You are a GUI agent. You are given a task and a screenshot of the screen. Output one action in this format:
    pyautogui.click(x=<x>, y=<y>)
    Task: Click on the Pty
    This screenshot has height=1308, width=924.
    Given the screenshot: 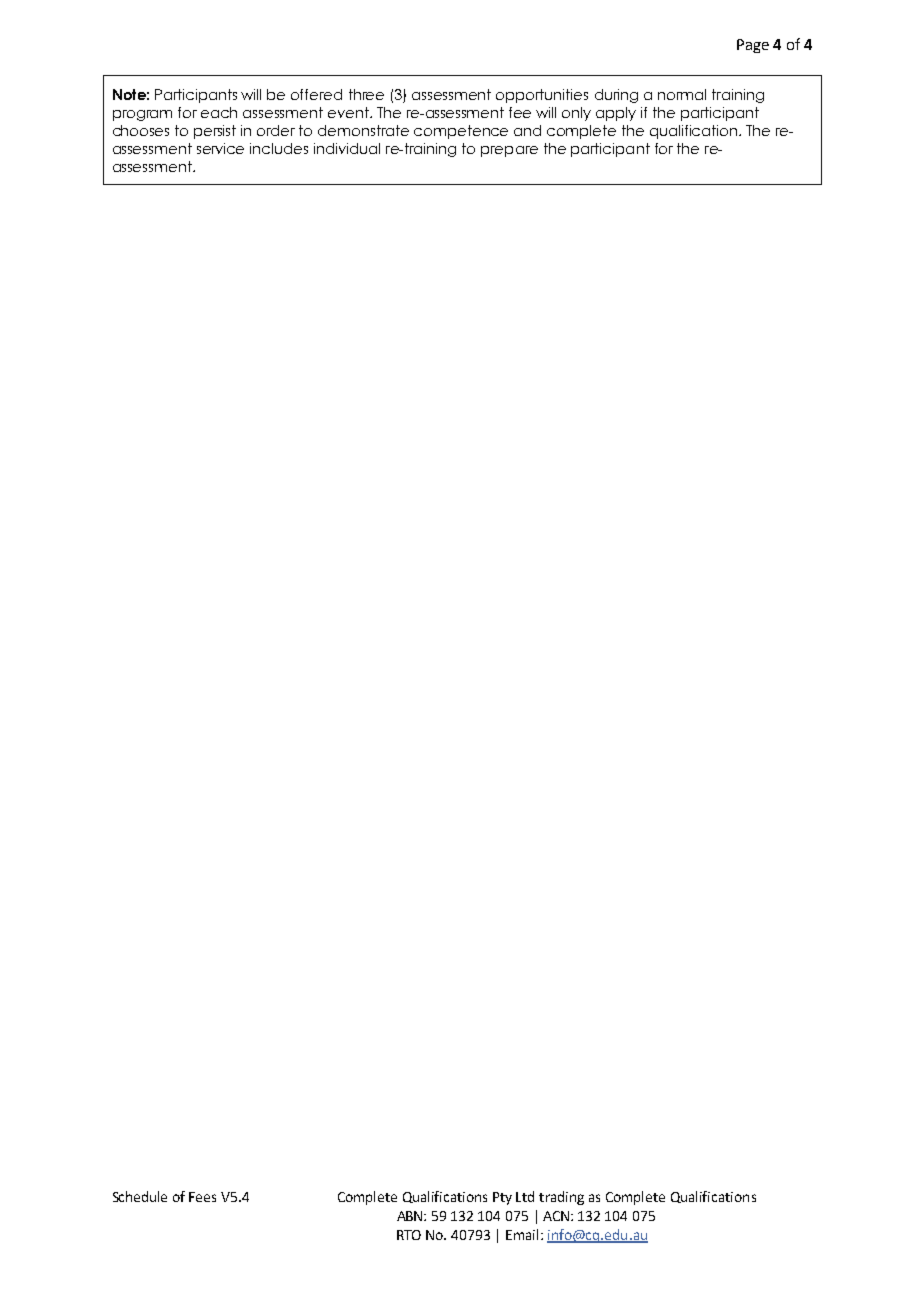 What is the action you would take?
    pyautogui.click(x=502, y=1198)
